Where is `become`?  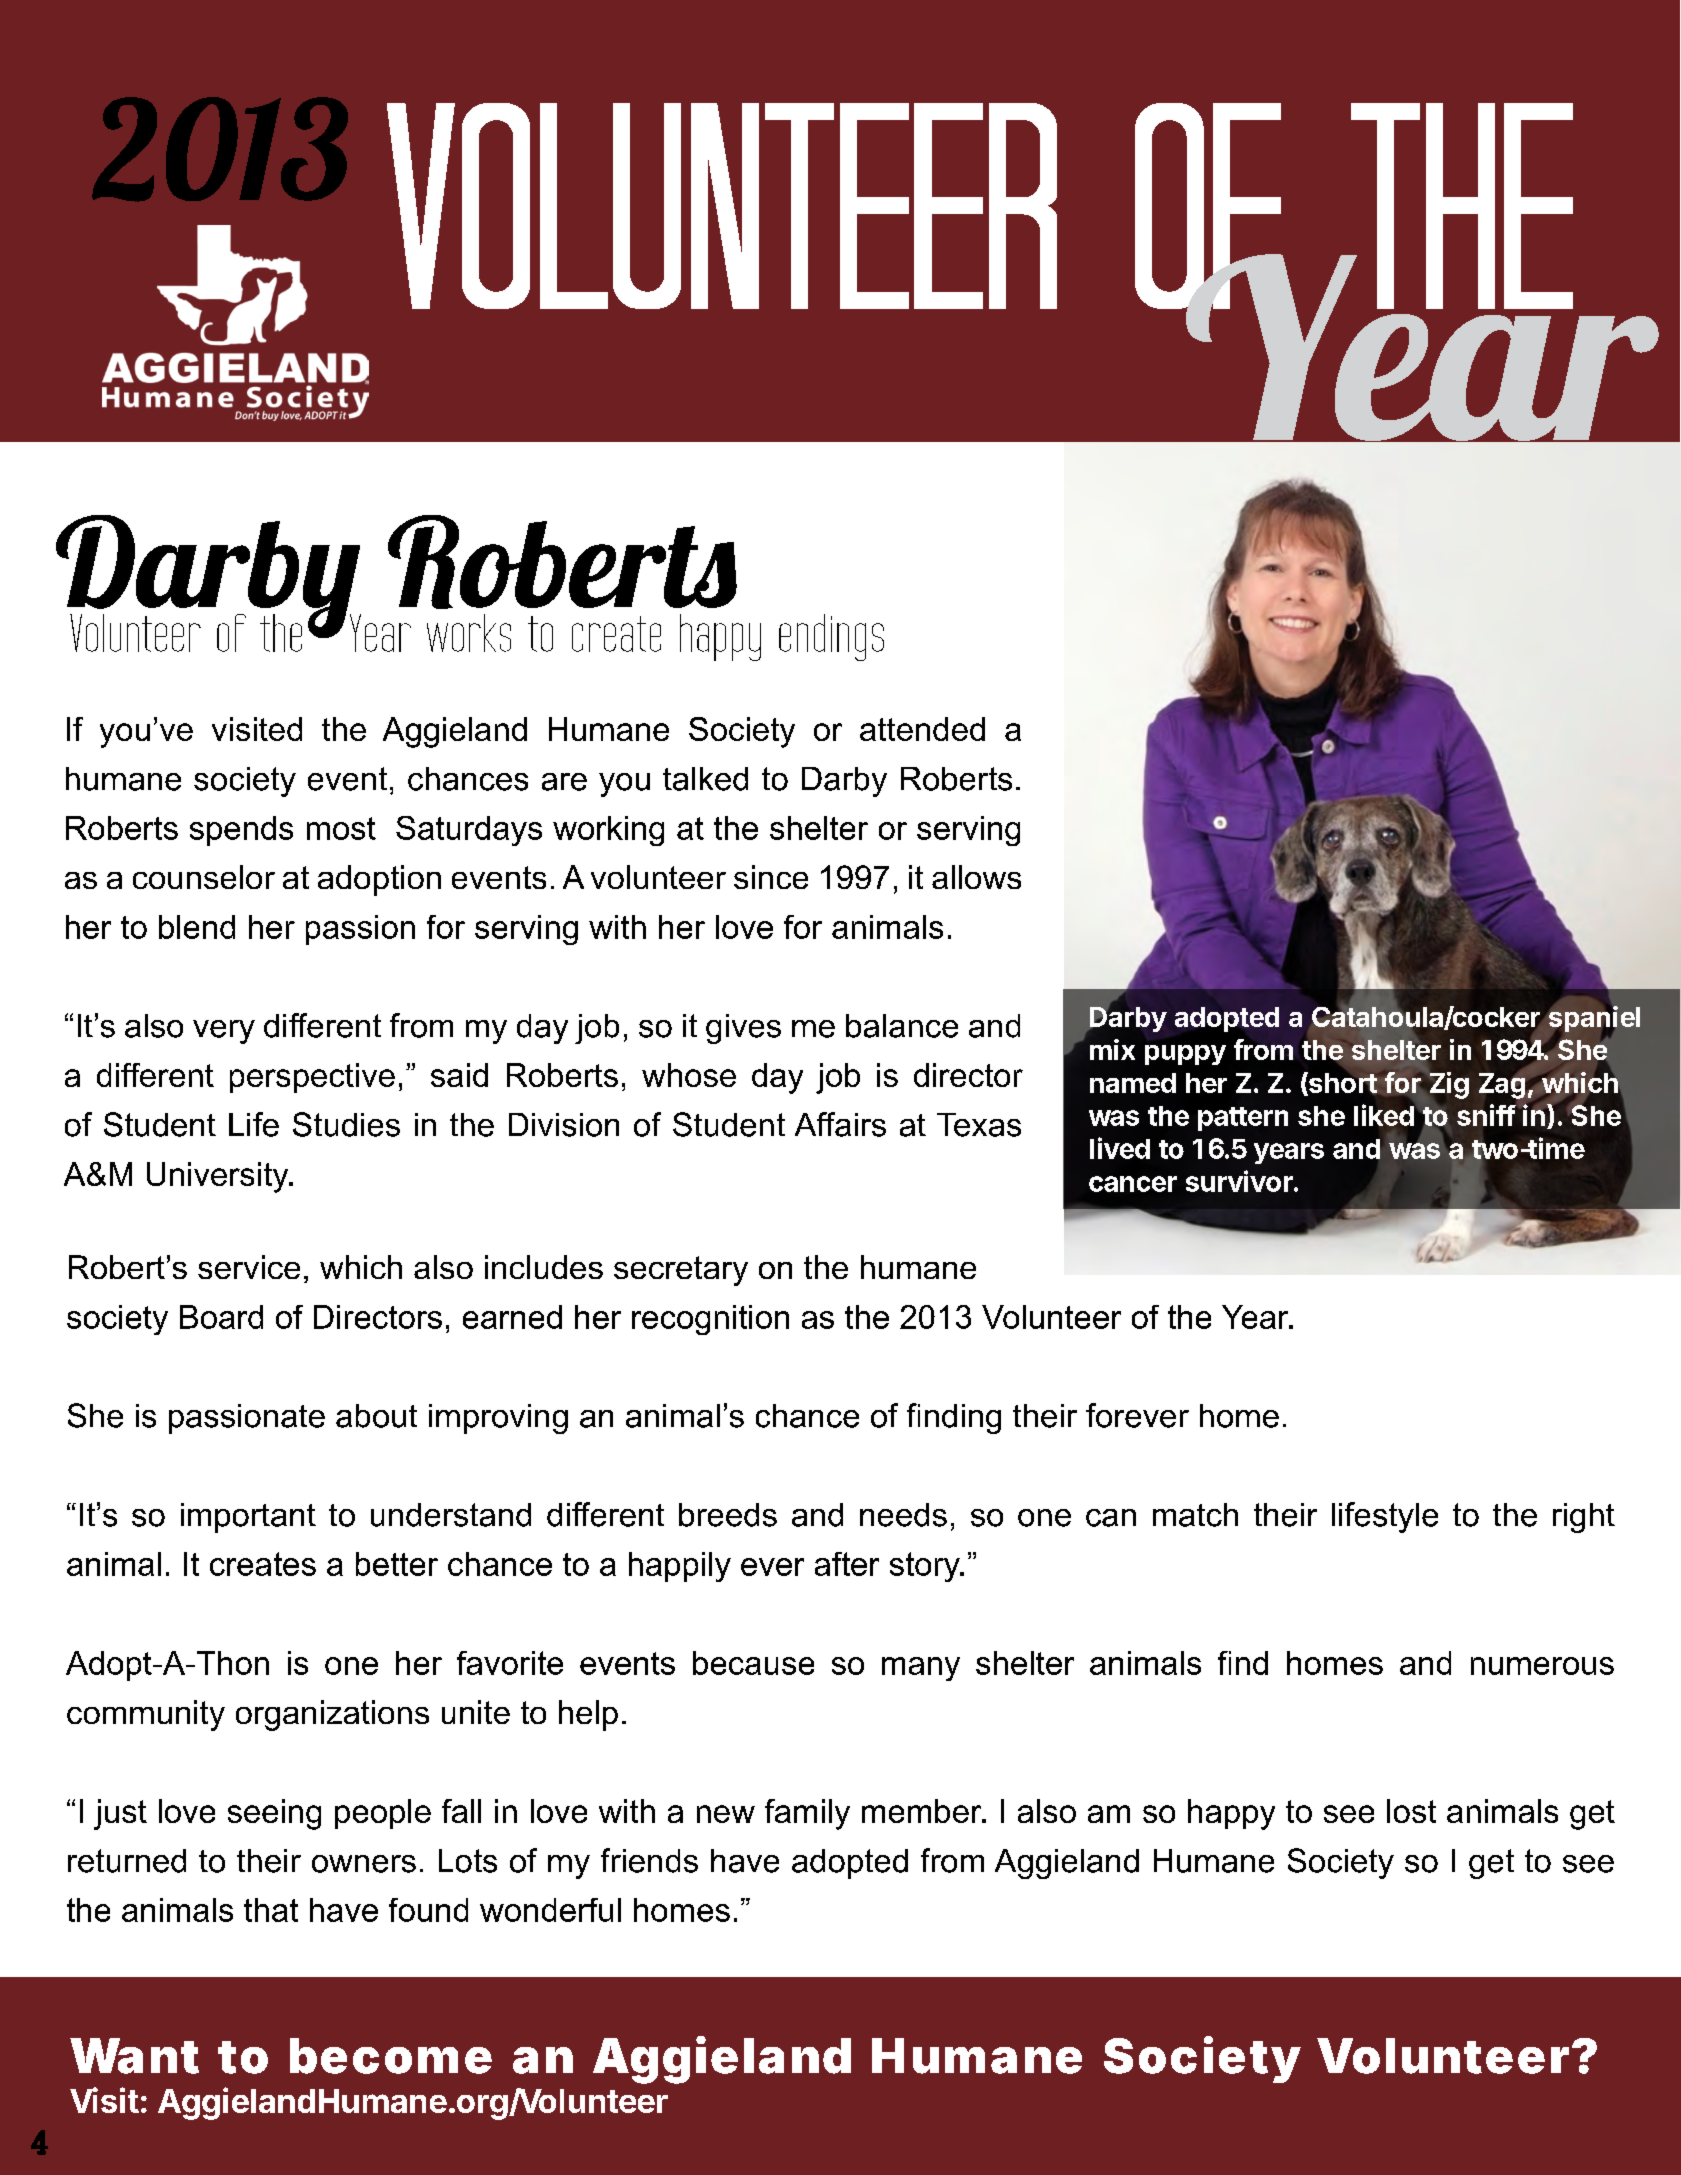 become is located at coordinates (391, 2056).
